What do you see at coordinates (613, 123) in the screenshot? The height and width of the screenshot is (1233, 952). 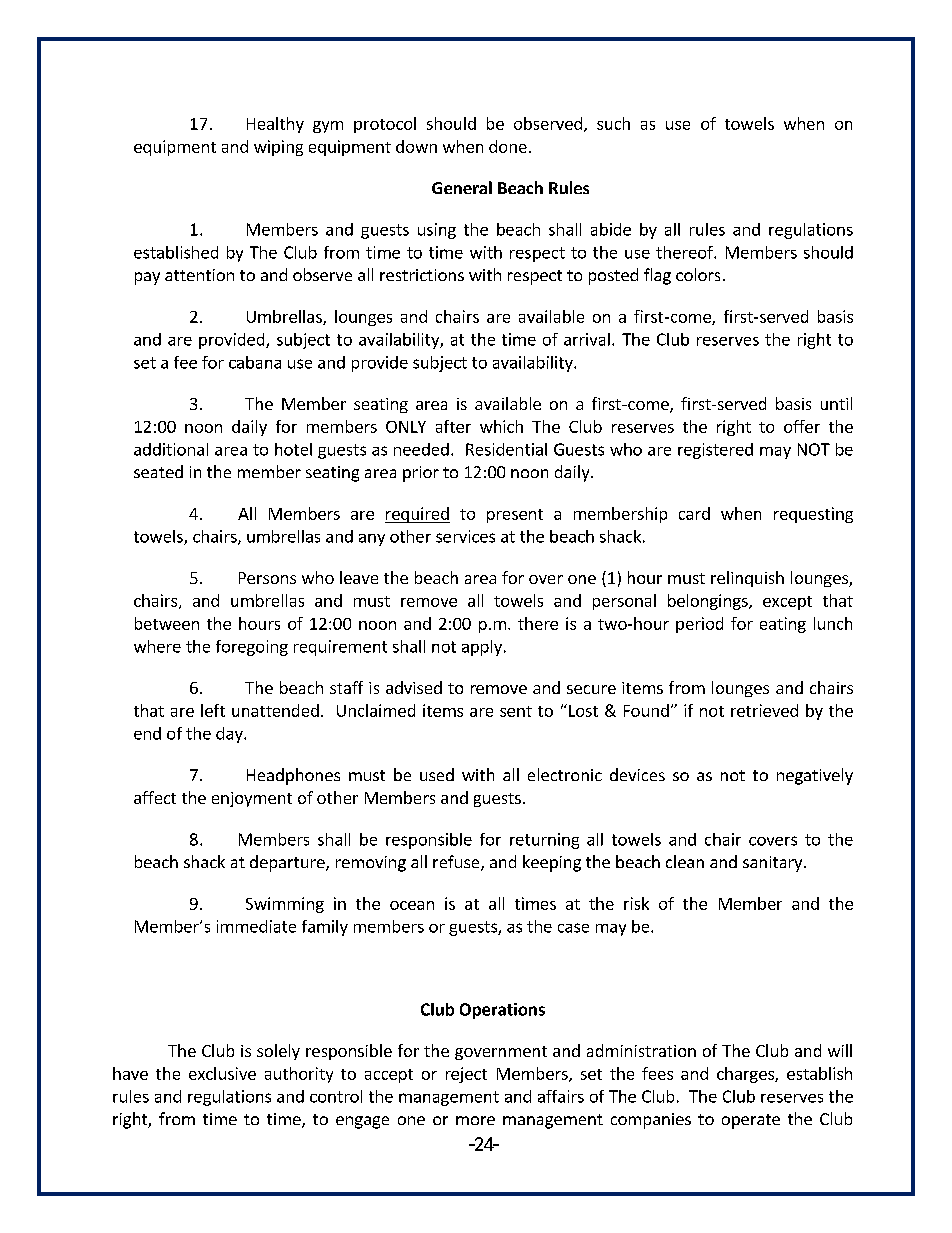 I see `such` at bounding box center [613, 123].
